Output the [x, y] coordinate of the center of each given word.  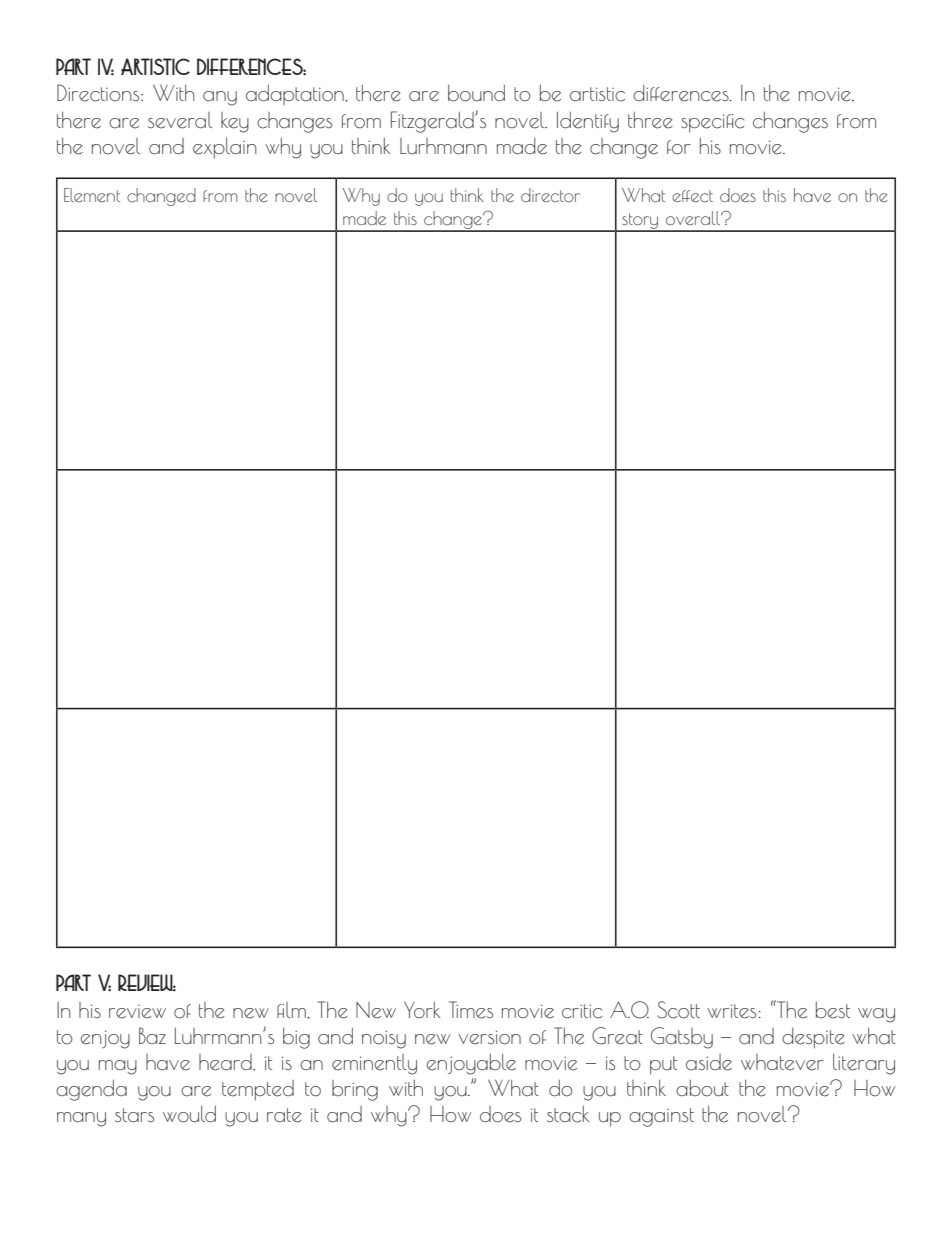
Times [471, 1010]
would [189, 1114]
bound [476, 93]
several [180, 120]
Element [92, 195]
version [489, 1037]
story [640, 222]
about [702, 1088]
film [292, 1010]
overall [694, 218]
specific [712, 123]
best [833, 1010]
